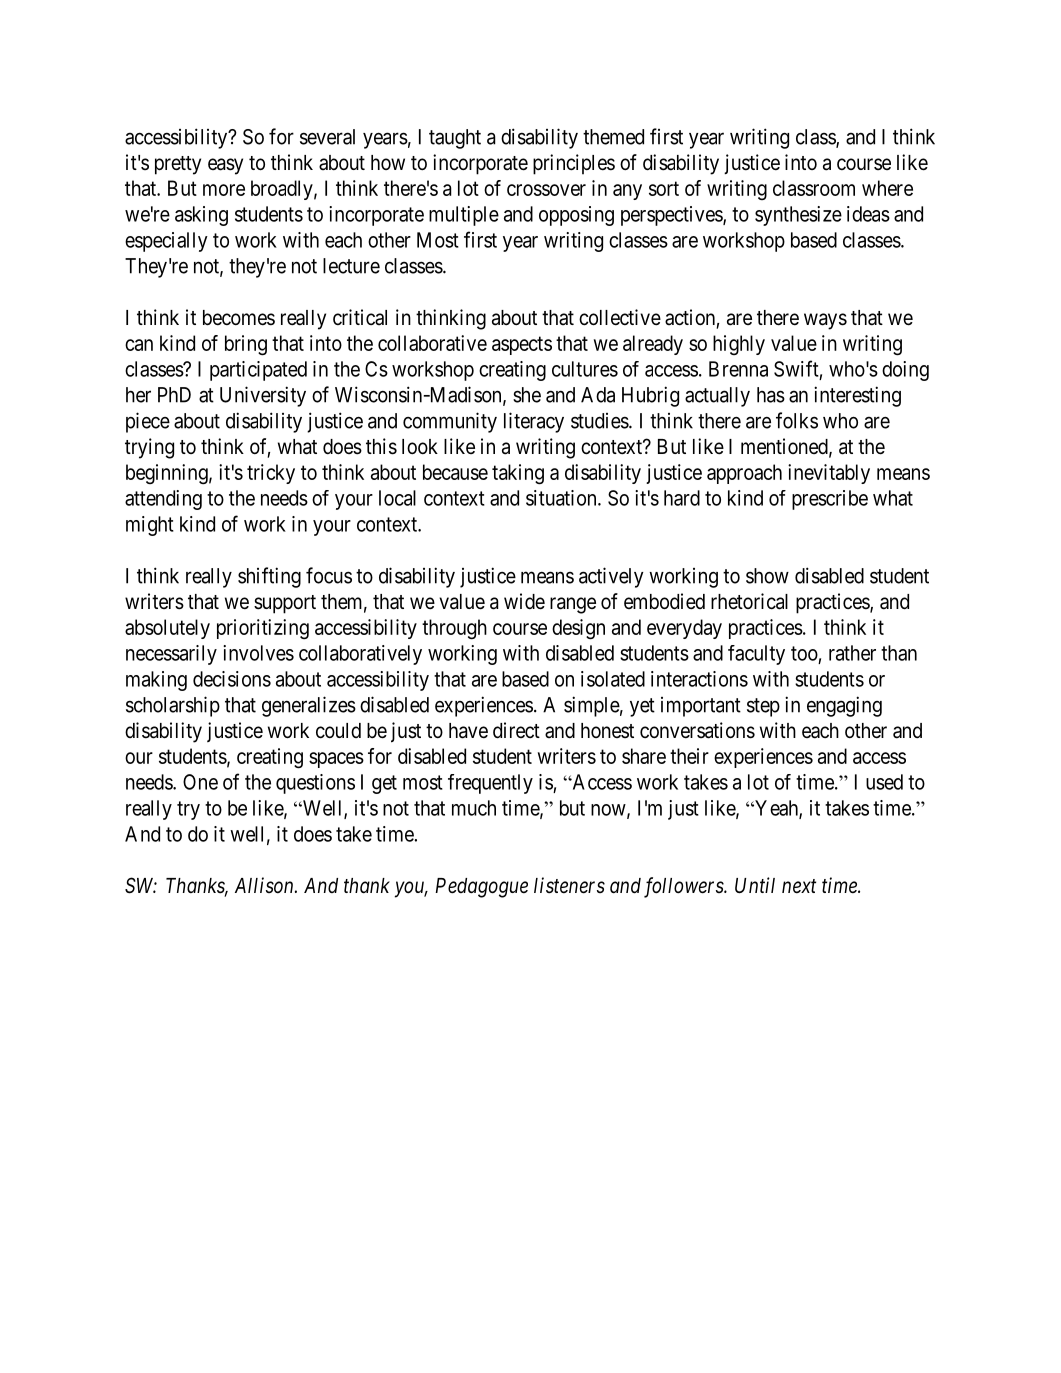  What do you see at coordinates (574, 164) in the document?
I see `principles` at bounding box center [574, 164].
